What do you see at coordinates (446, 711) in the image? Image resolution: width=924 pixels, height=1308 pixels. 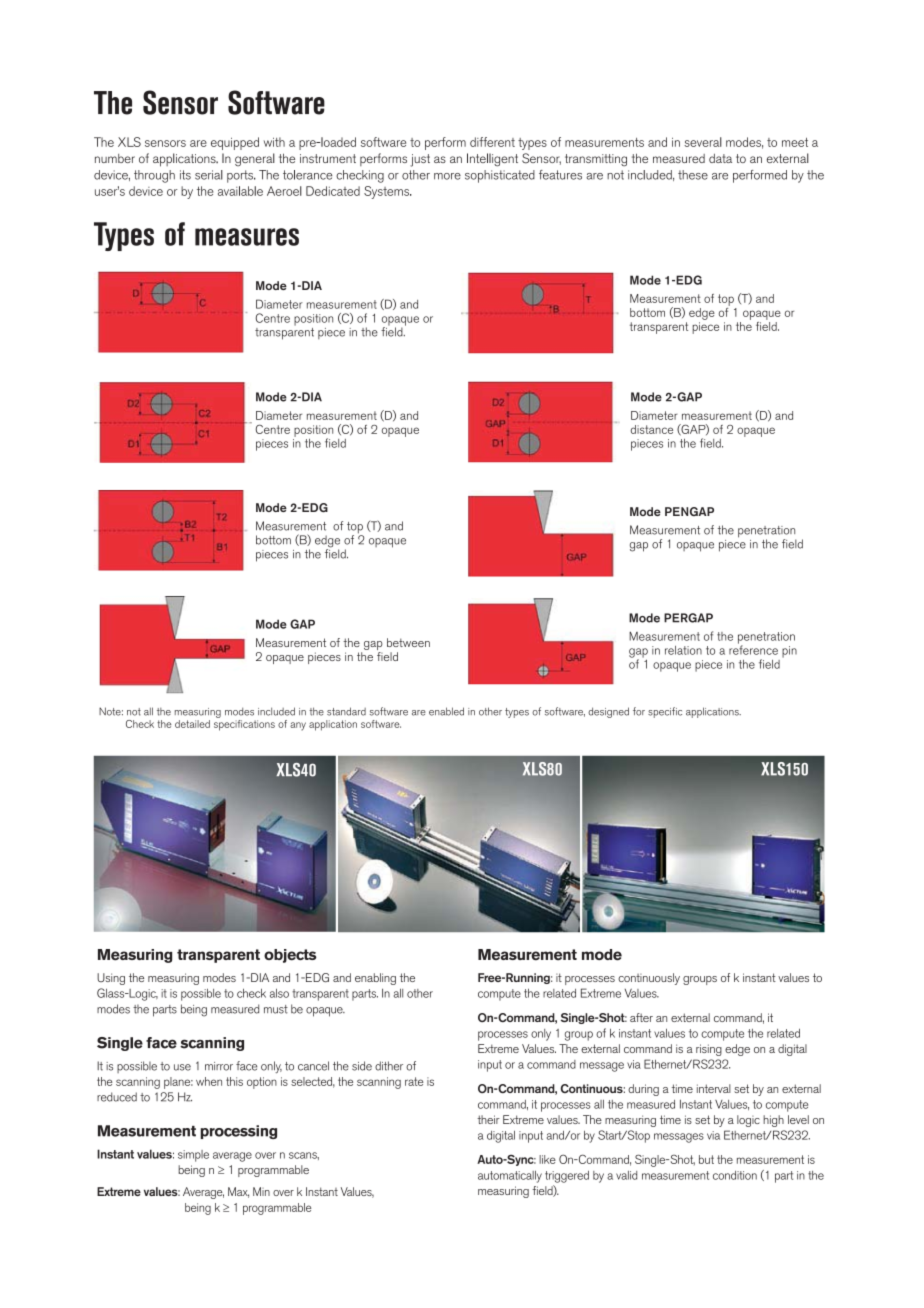 I see `enabled` at bounding box center [446, 711].
